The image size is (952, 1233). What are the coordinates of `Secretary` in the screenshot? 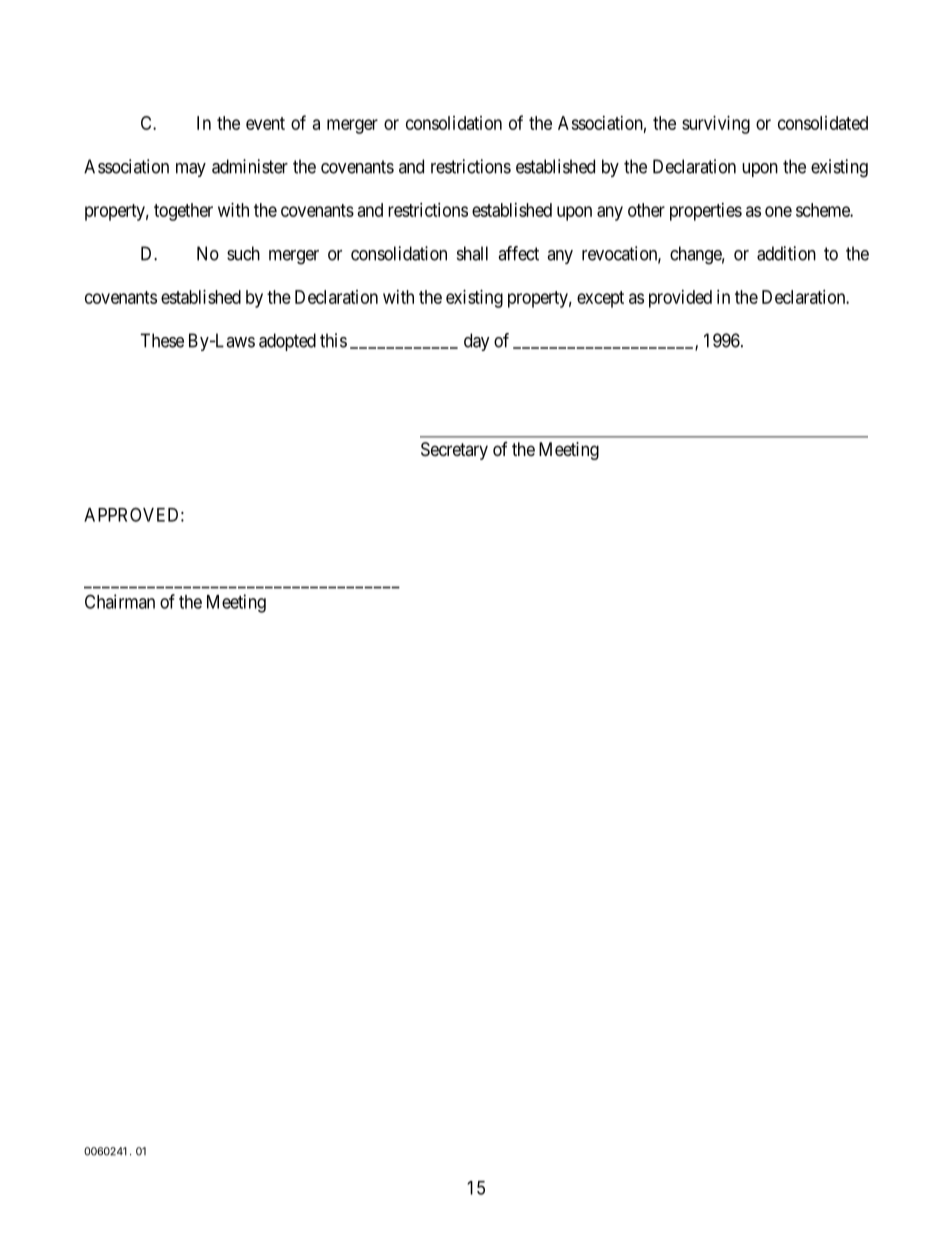 It's located at (454, 451).
